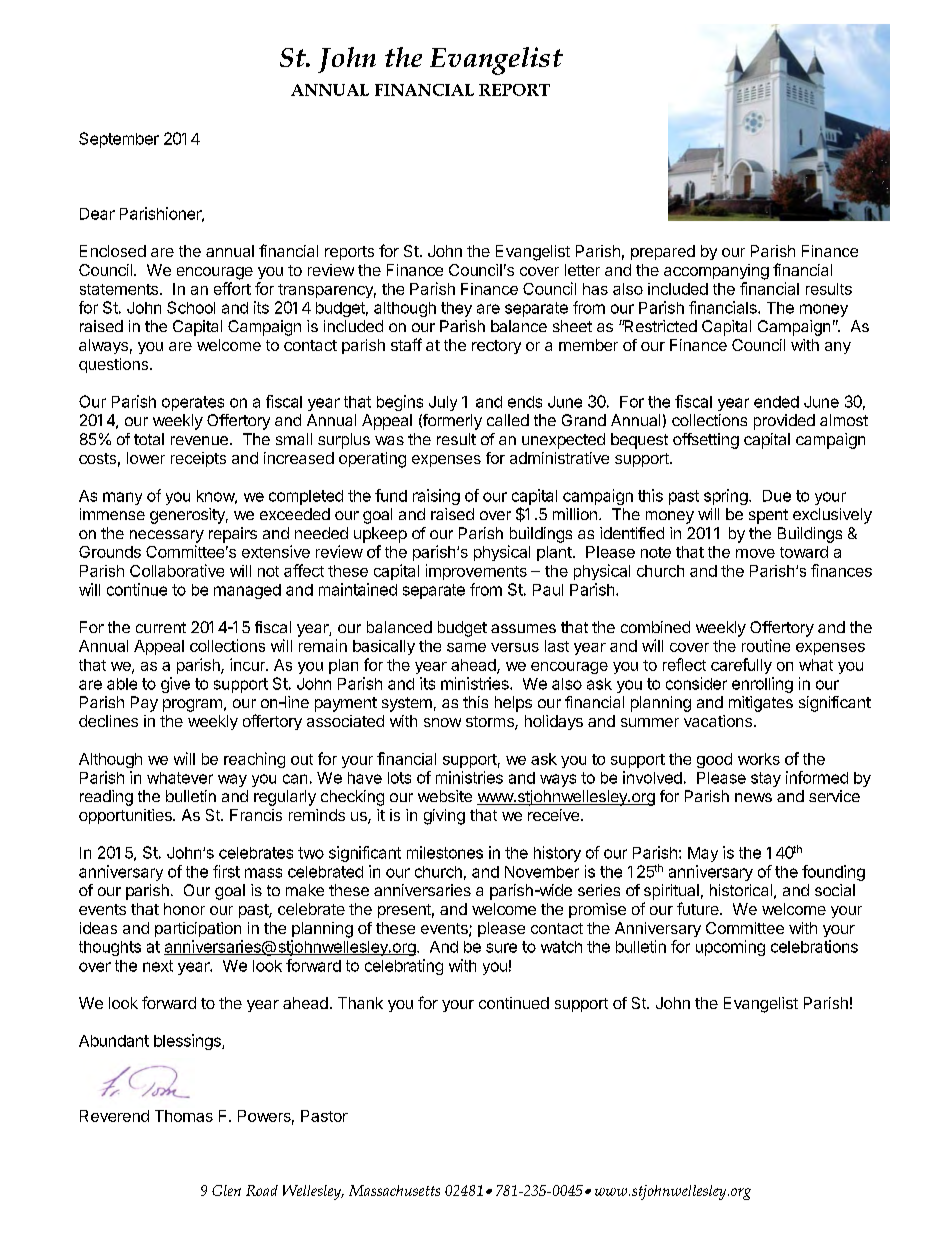 Image resolution: width=952 pixels, height=1233 pixels. I want to click on give, so click(175, 685).
